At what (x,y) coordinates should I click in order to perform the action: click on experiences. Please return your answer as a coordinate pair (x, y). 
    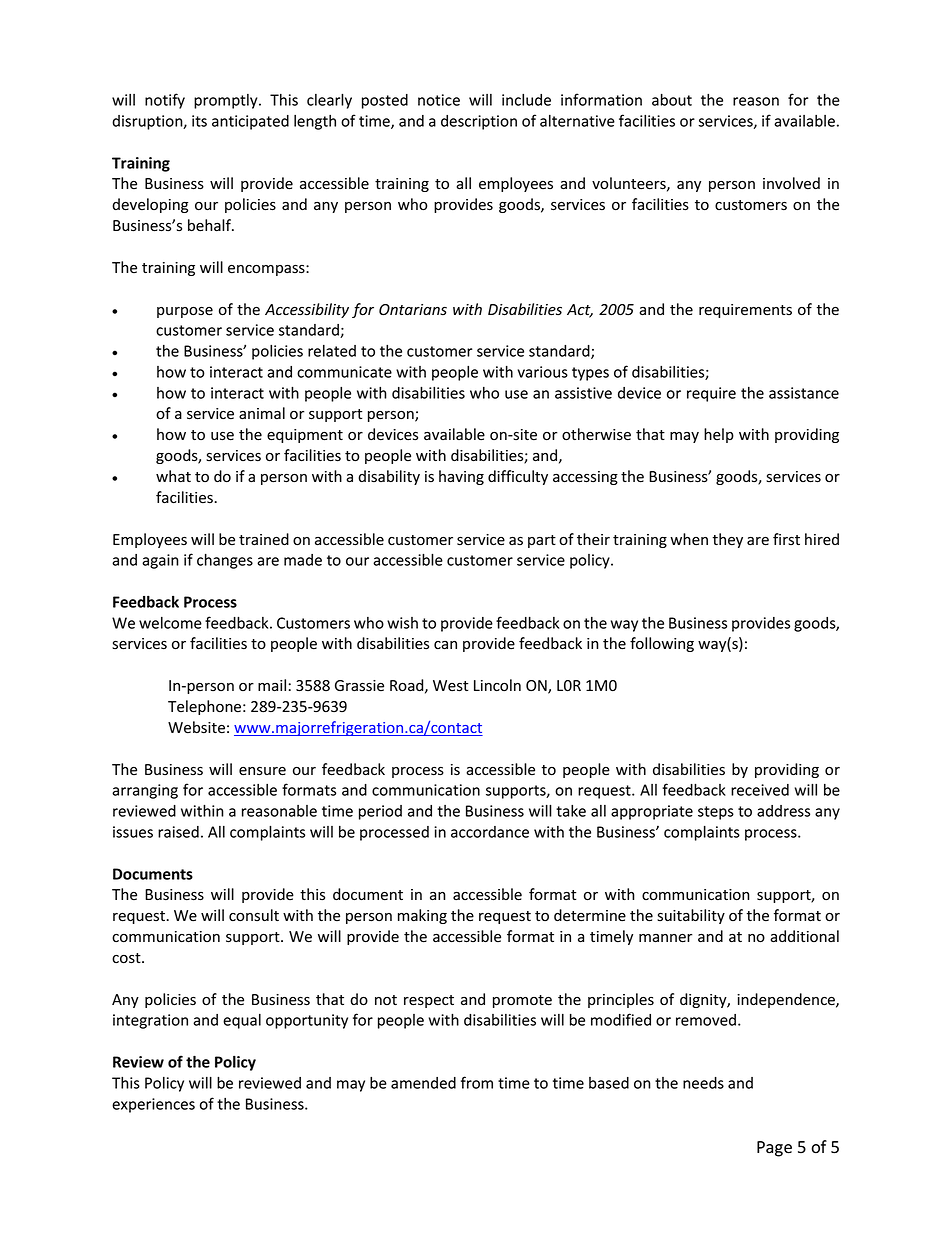
    Looking at the image, I should click on (153, 1105).
